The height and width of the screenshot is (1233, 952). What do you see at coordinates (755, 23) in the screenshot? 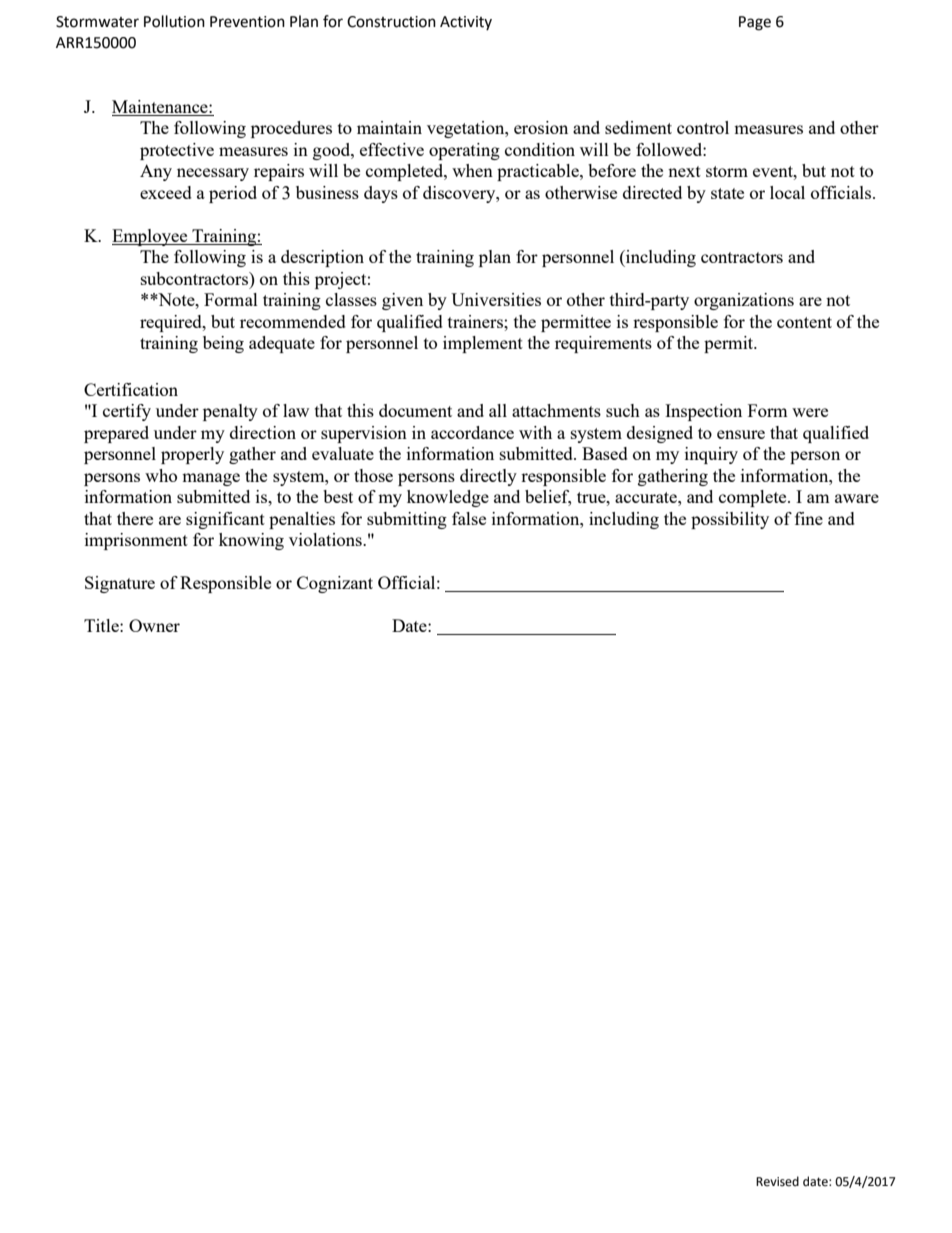
I see `Page` at bounding box center [755, 23].
